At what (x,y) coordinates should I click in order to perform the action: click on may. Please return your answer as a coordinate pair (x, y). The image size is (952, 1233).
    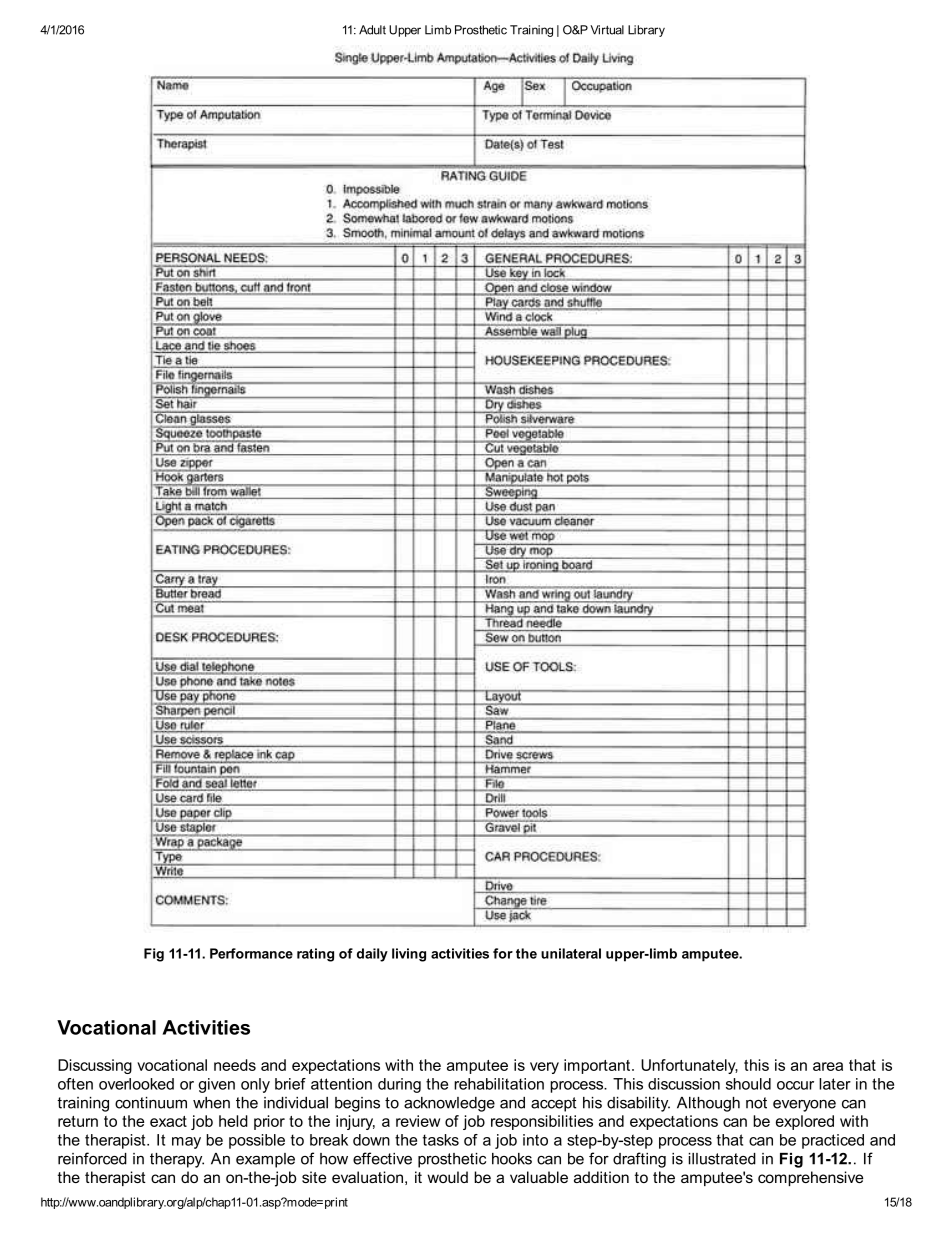
    Looking at the image, I should click on (186, 1143).
